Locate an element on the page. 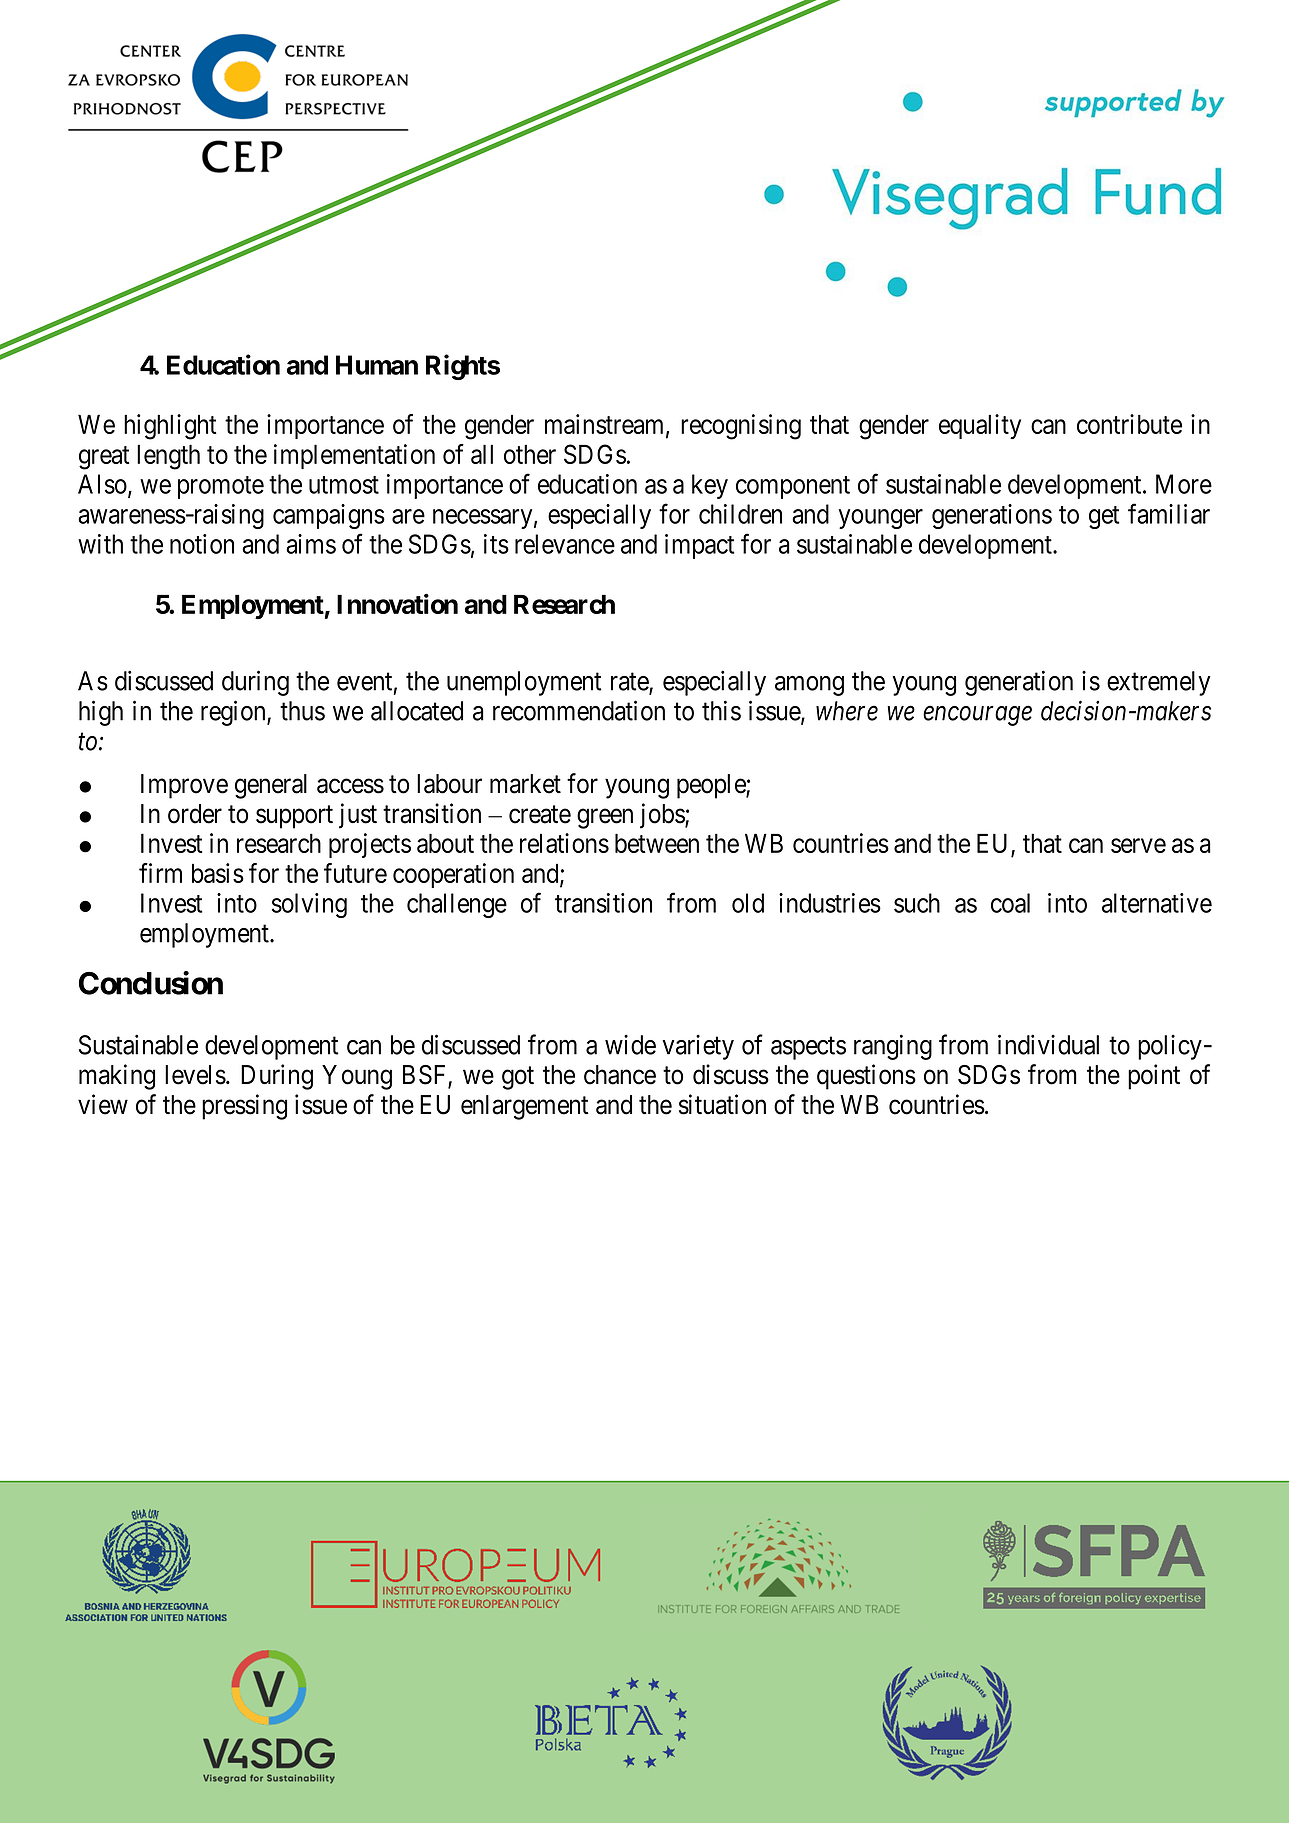 The width and height of the image is (1289, 1823). point is located at coordinates (1154, 1077).
